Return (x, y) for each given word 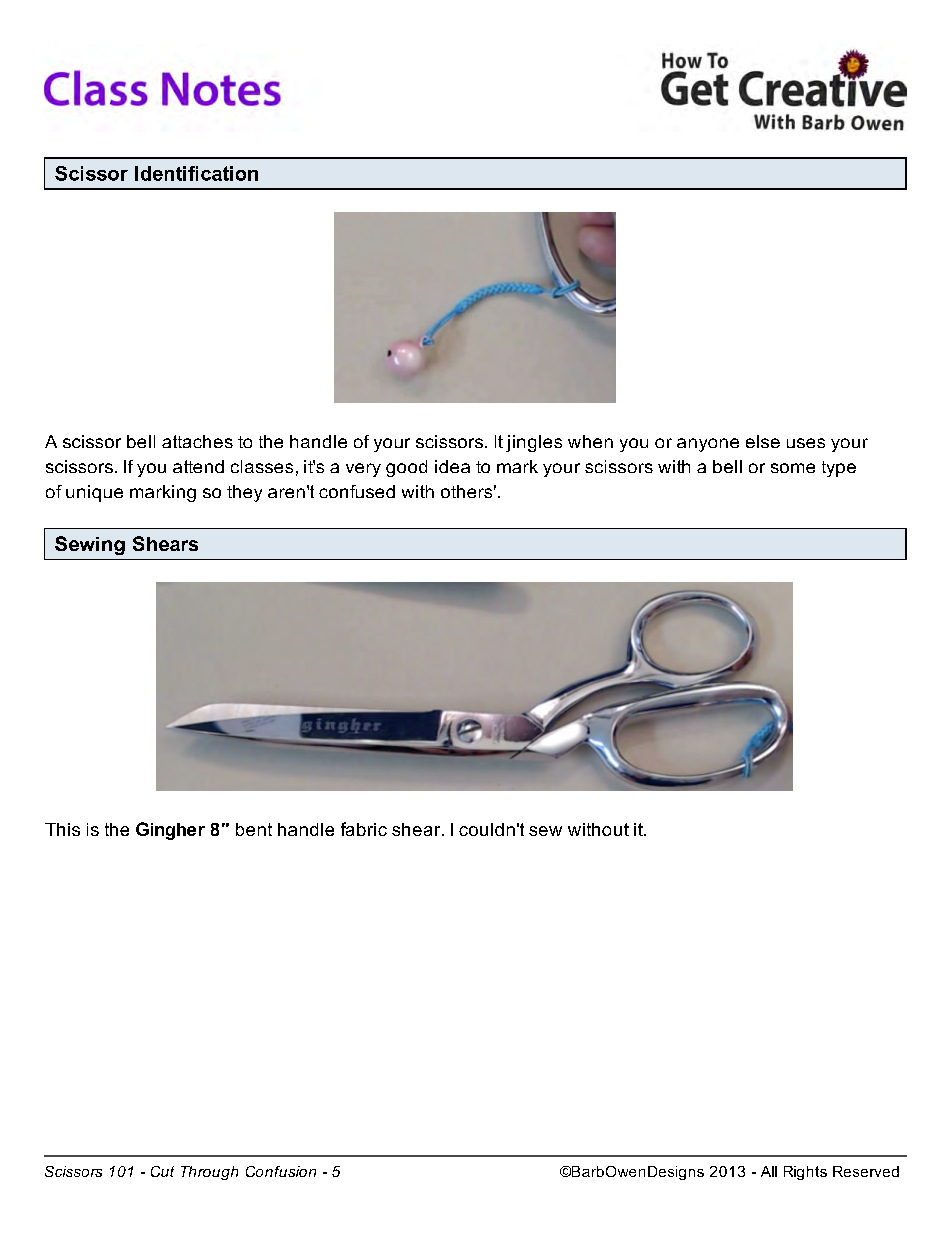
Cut (162, 1171)
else (763, 441)
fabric (364, 829)
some (793, 468)
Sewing (90, 545)
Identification (196, 173)
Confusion (281, 1171)
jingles (534, 443)
